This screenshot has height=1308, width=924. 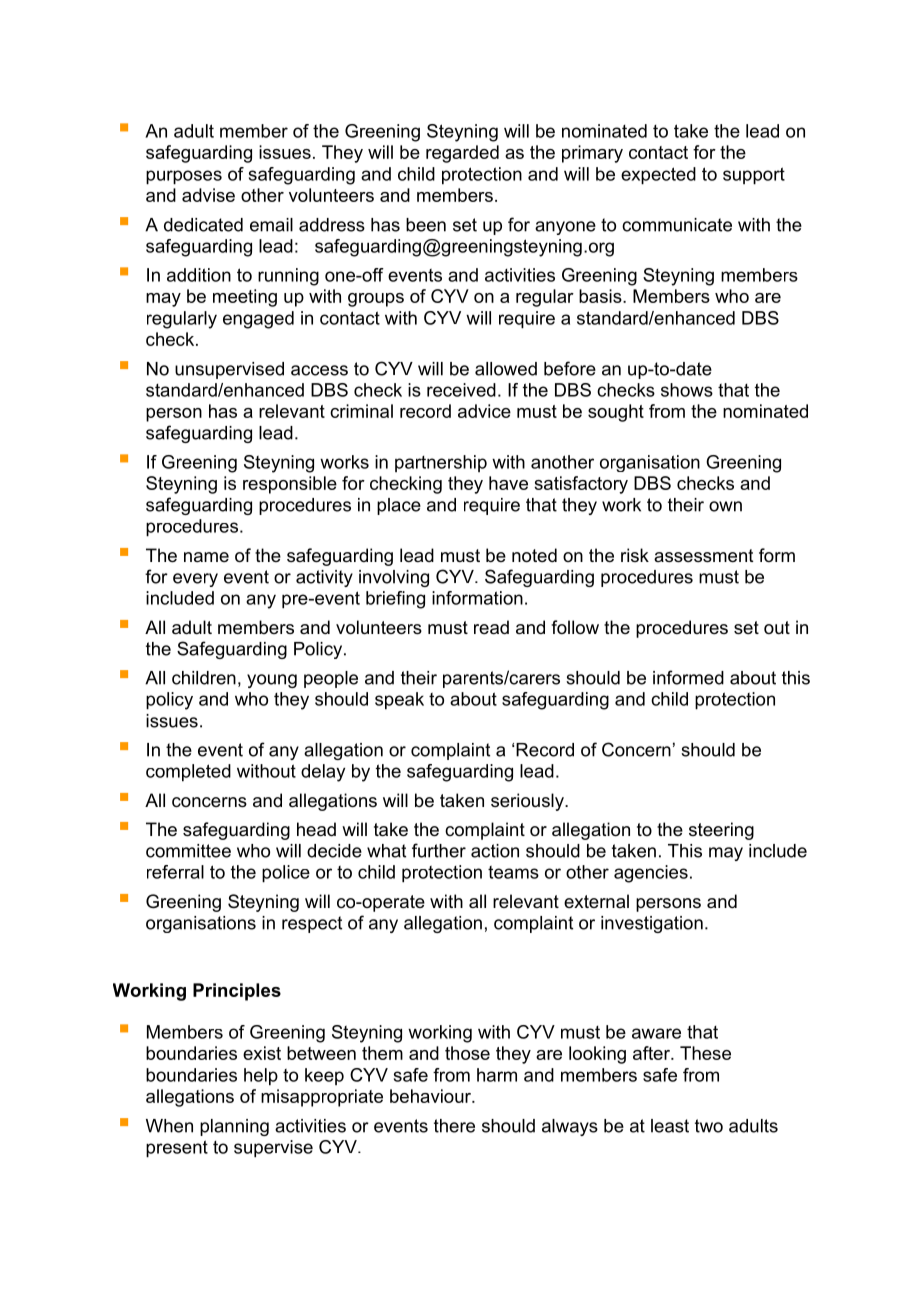 What do you see at coordinates (462, 154) in the screenshot?
I see `regarded` at bounding box center [462, 154].
